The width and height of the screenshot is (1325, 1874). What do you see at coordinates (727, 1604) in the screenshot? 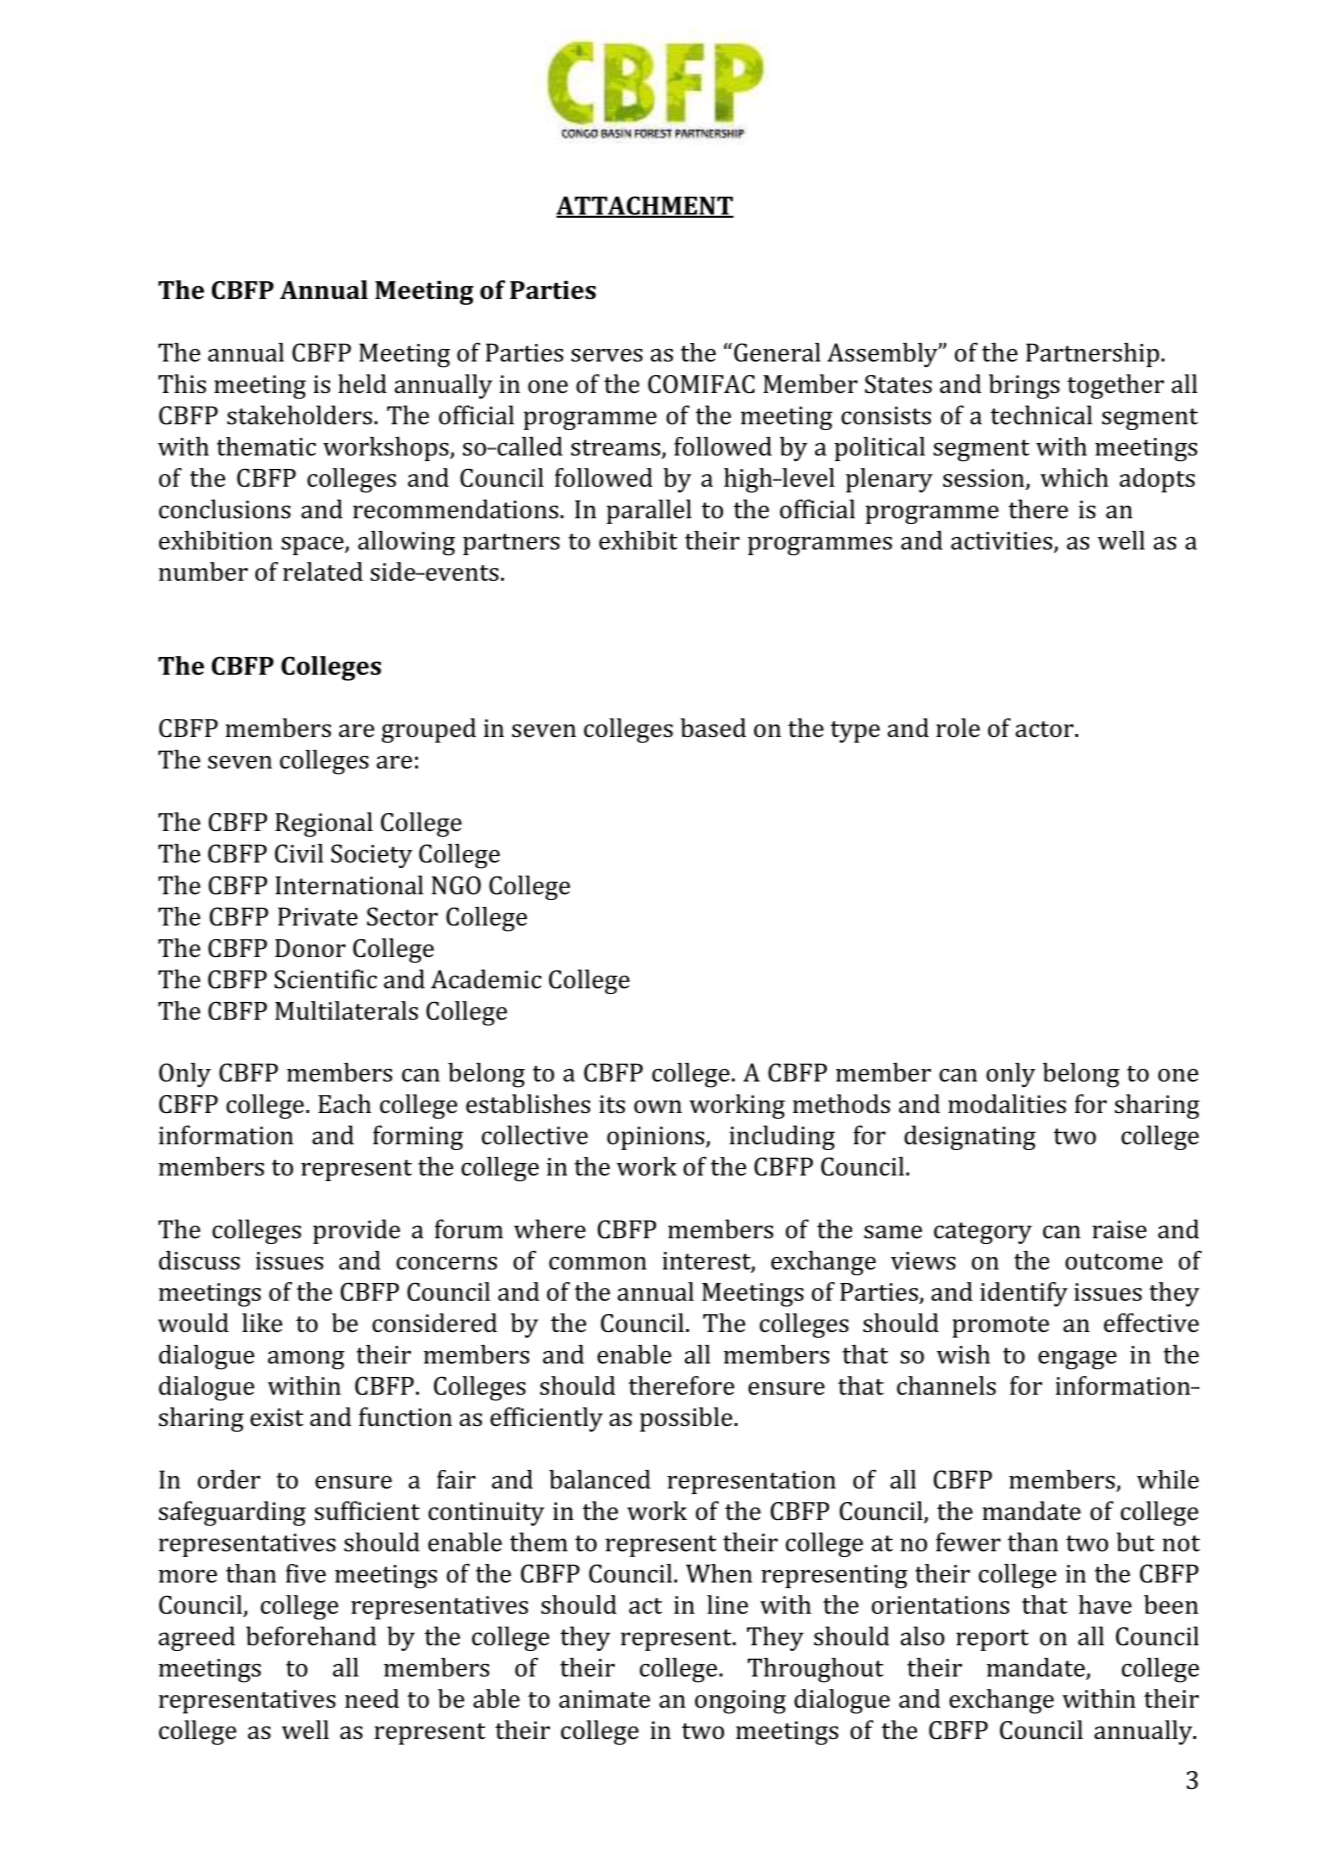
I see `line` at bounding box center [727, 1604].
